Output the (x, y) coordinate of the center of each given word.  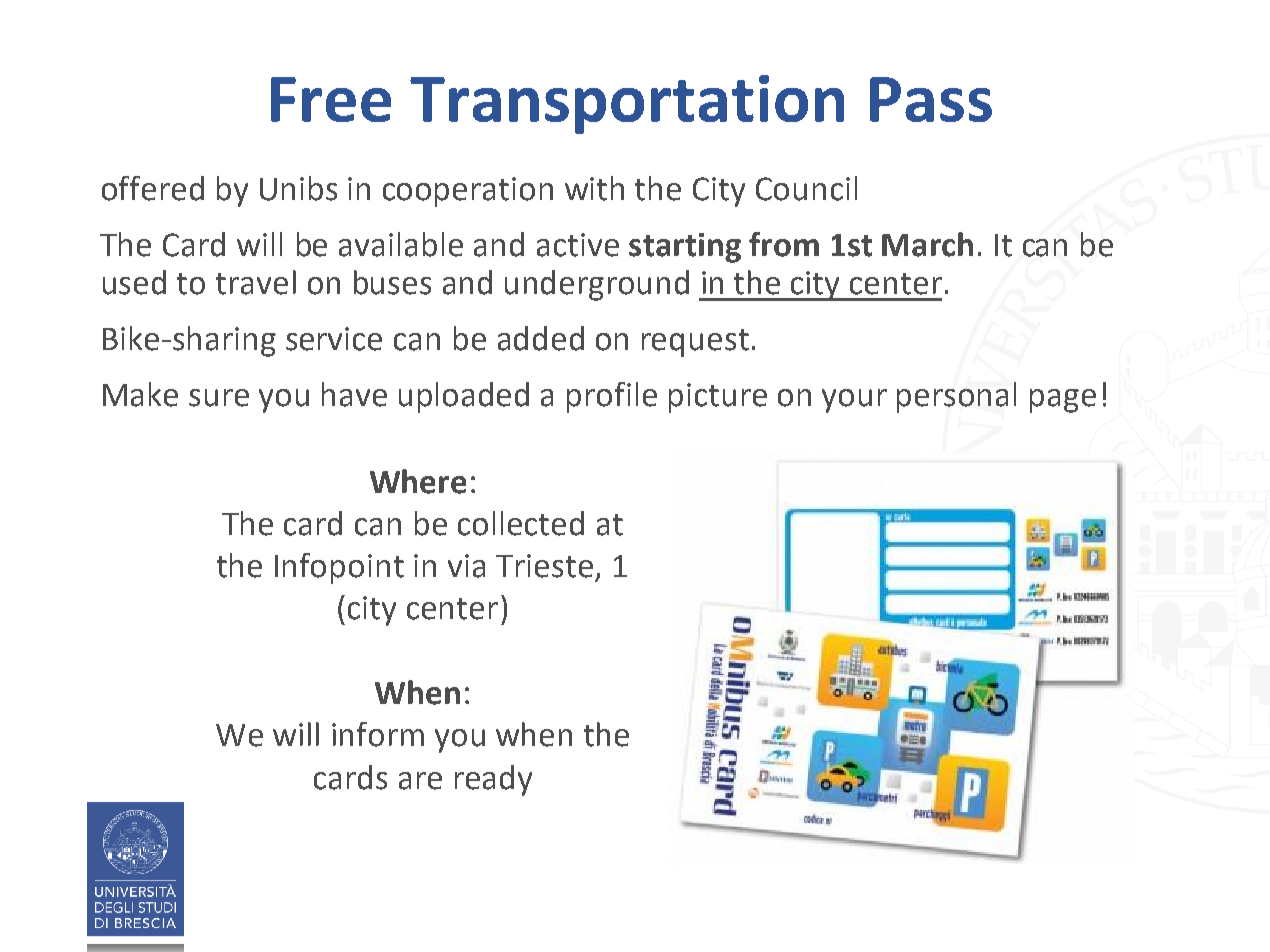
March (927, 244)
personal (956, 397)
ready (493, 780)
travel (256, 282)
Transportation (627, 104)
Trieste (544, 566)
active (578, 245)
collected (521, 523)
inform (378, 734)
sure (219, 398)
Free (331, 99)
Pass (931, 99)
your (854, 401)
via (466, 566)
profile (612, 397)
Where (418, 481)
